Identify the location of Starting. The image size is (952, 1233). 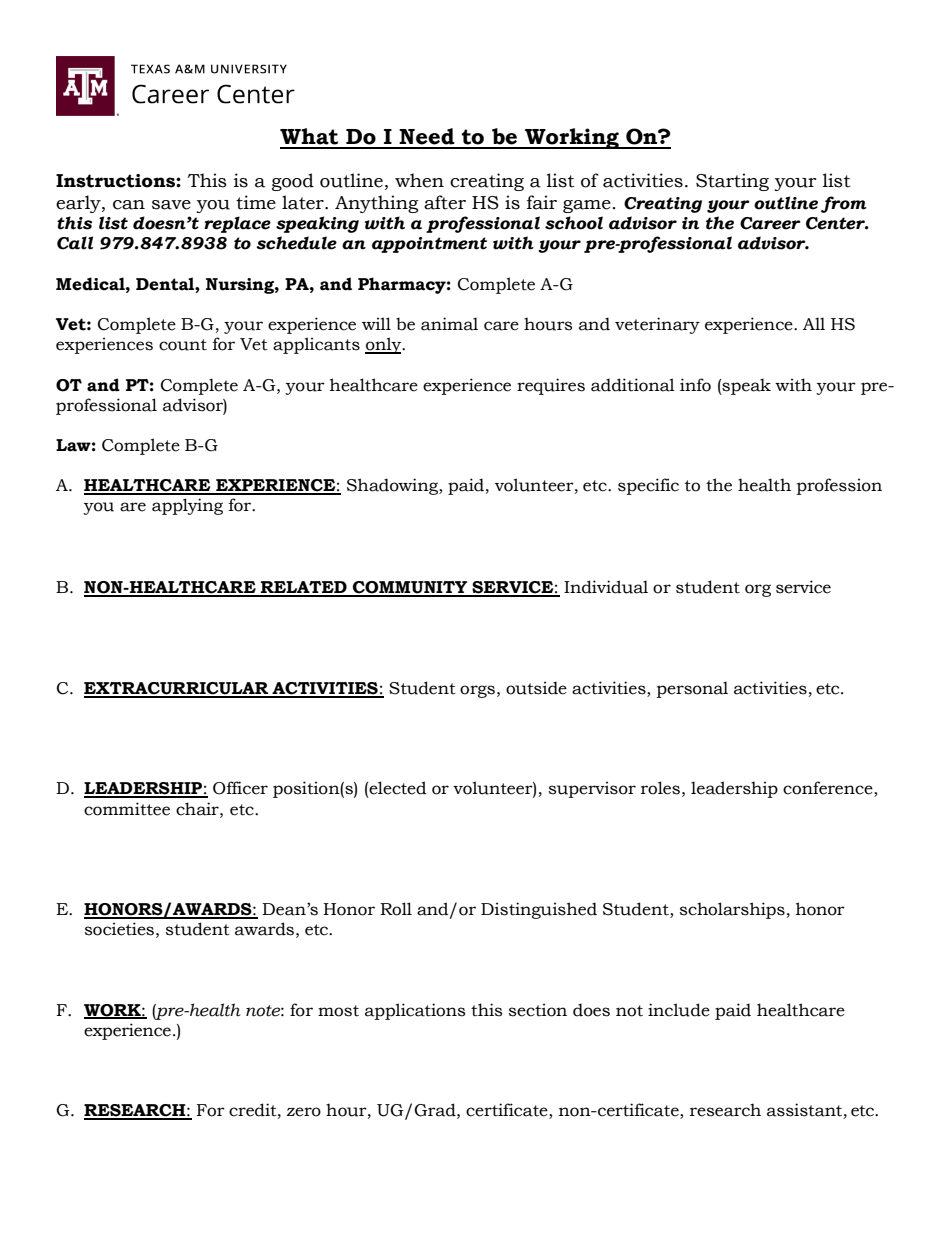
(732, 182).
